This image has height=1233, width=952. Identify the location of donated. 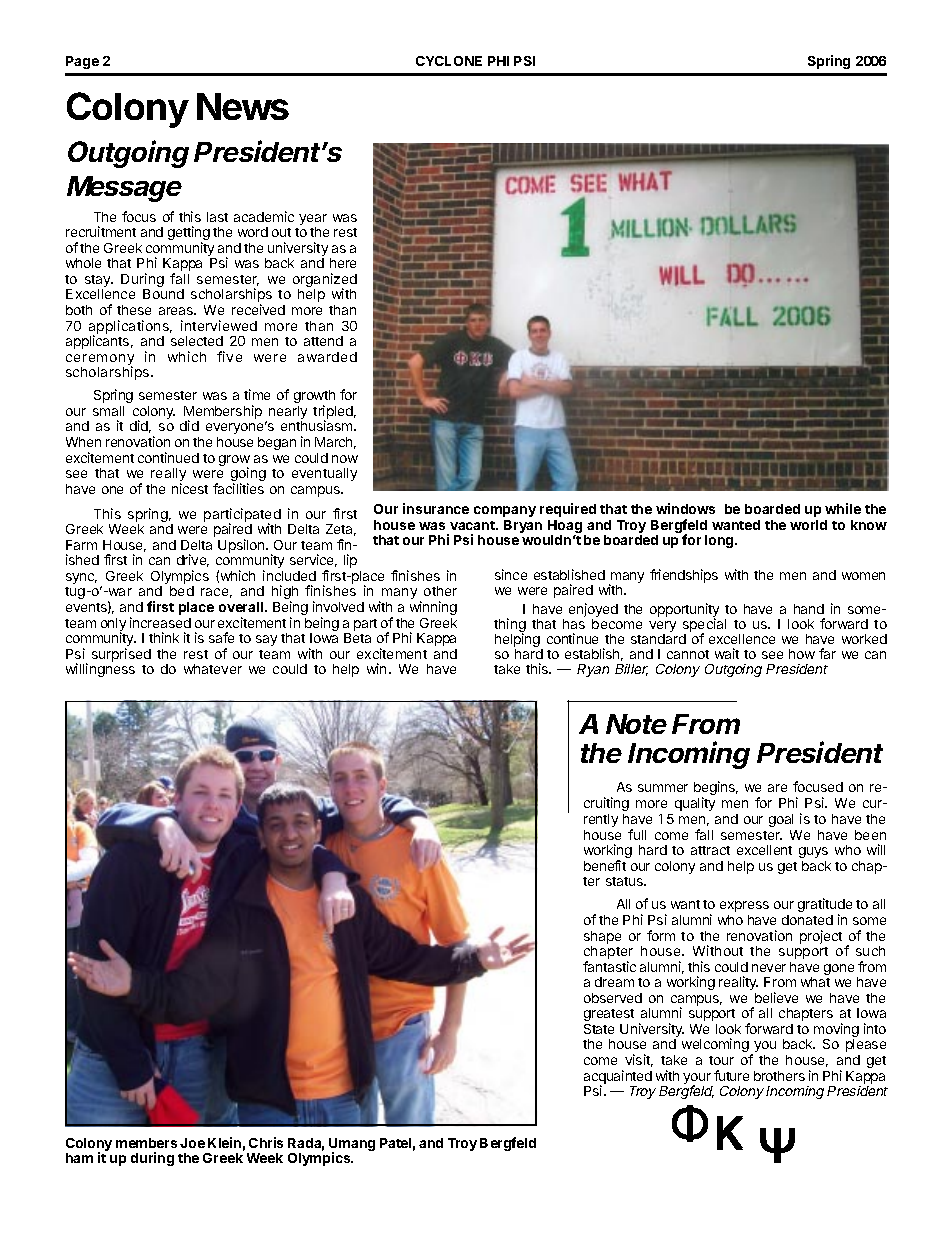
(807, 920).
